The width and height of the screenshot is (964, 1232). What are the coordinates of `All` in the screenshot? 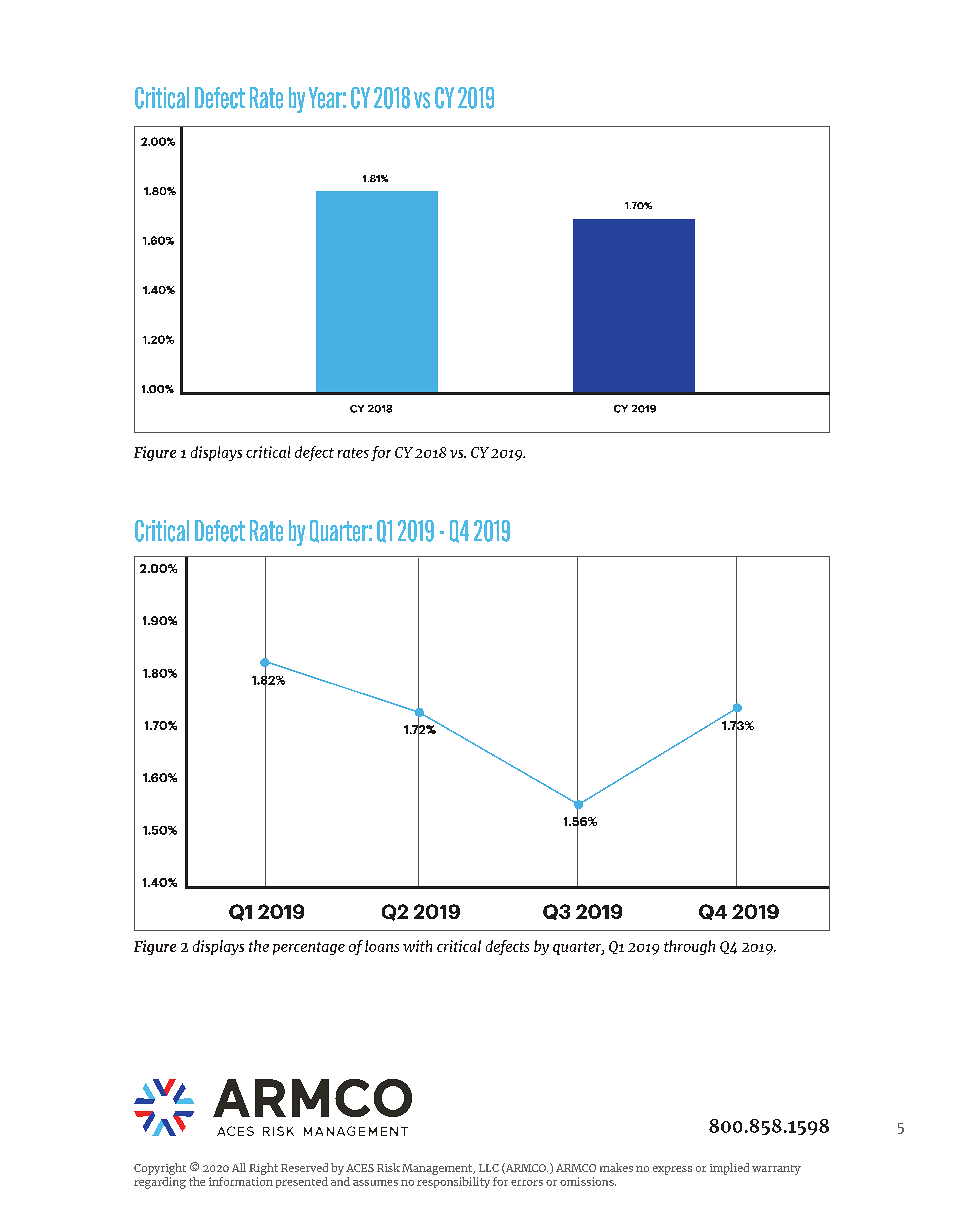 It's located at (239, 1167).
